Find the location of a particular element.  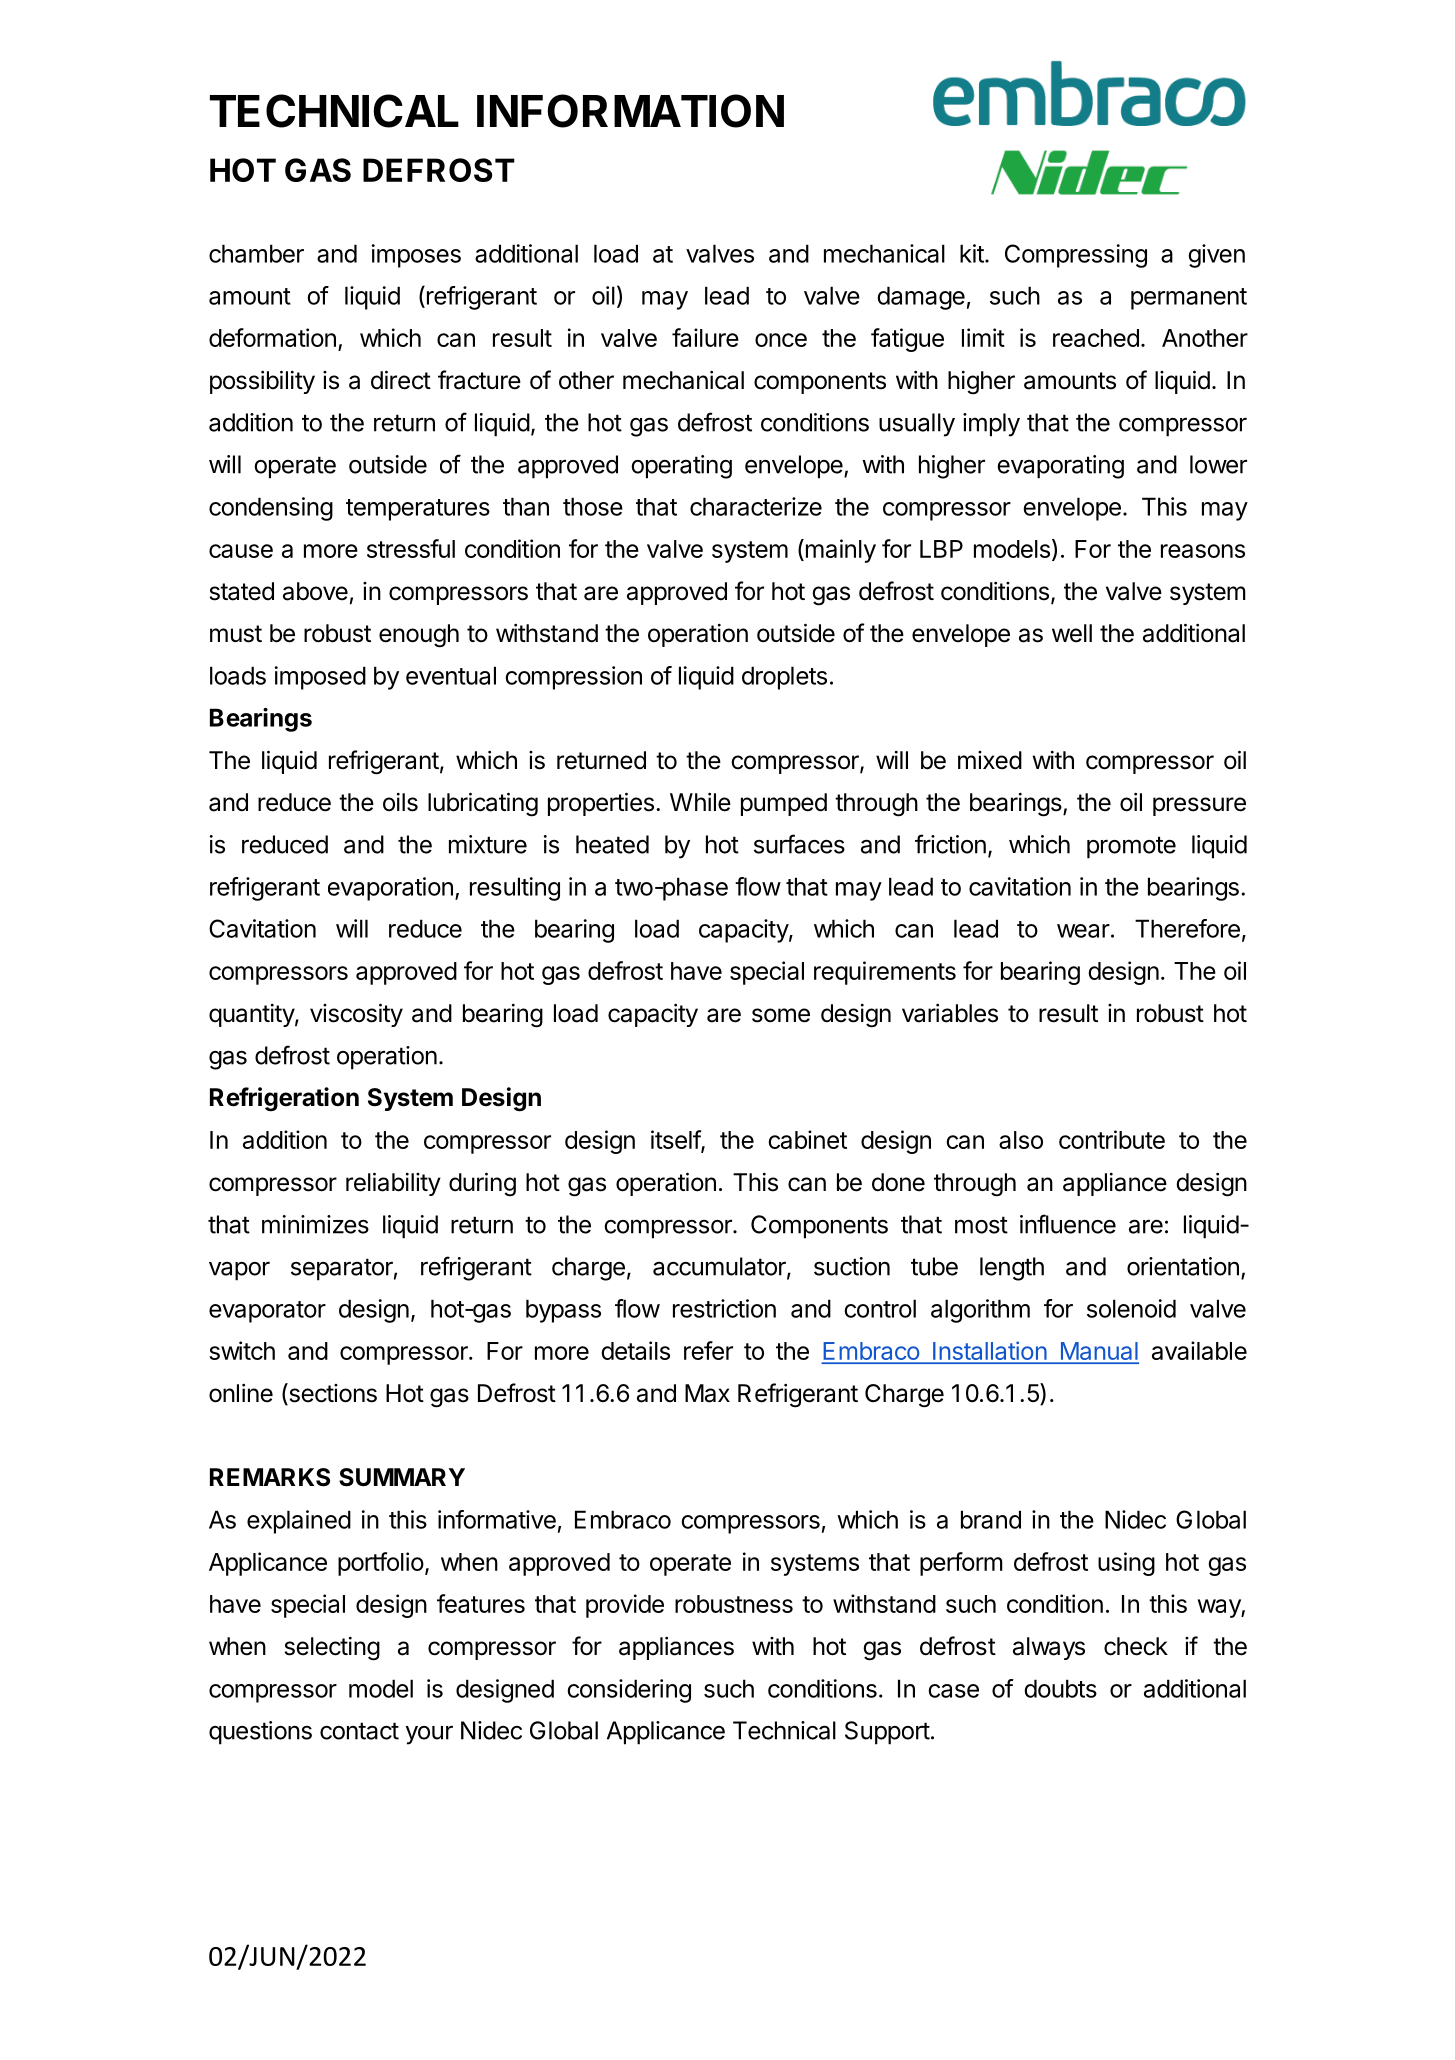

imposes is located at coordinates (416, 256).
